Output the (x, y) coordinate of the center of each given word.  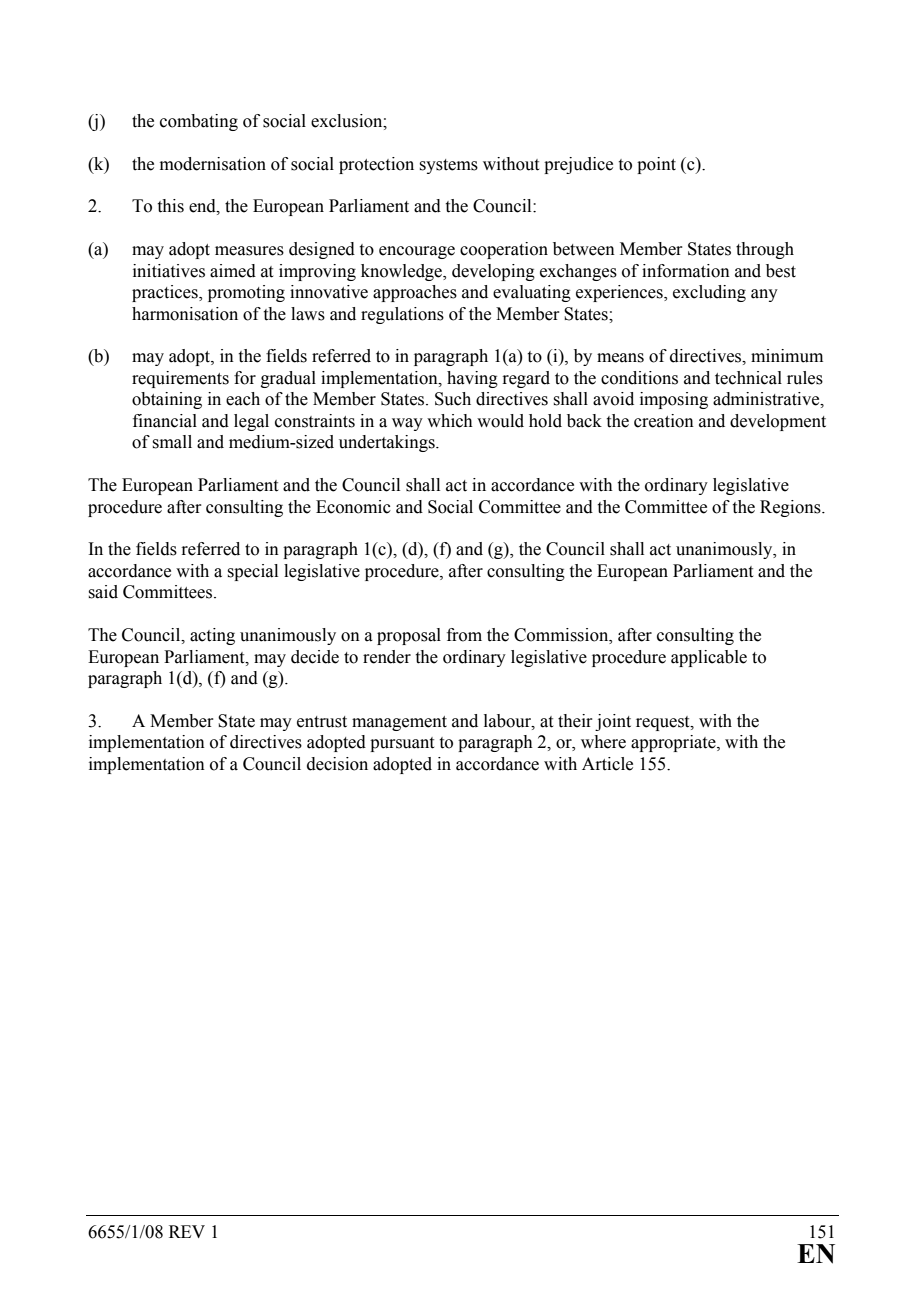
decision (337, 764)
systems (448, 166)
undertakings (388, 443)
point (656, 165)
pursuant (402, 744)
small (172, 442)
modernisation (213, 164)
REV (187, 1231)
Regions (791, 508)
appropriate (674, 743)
